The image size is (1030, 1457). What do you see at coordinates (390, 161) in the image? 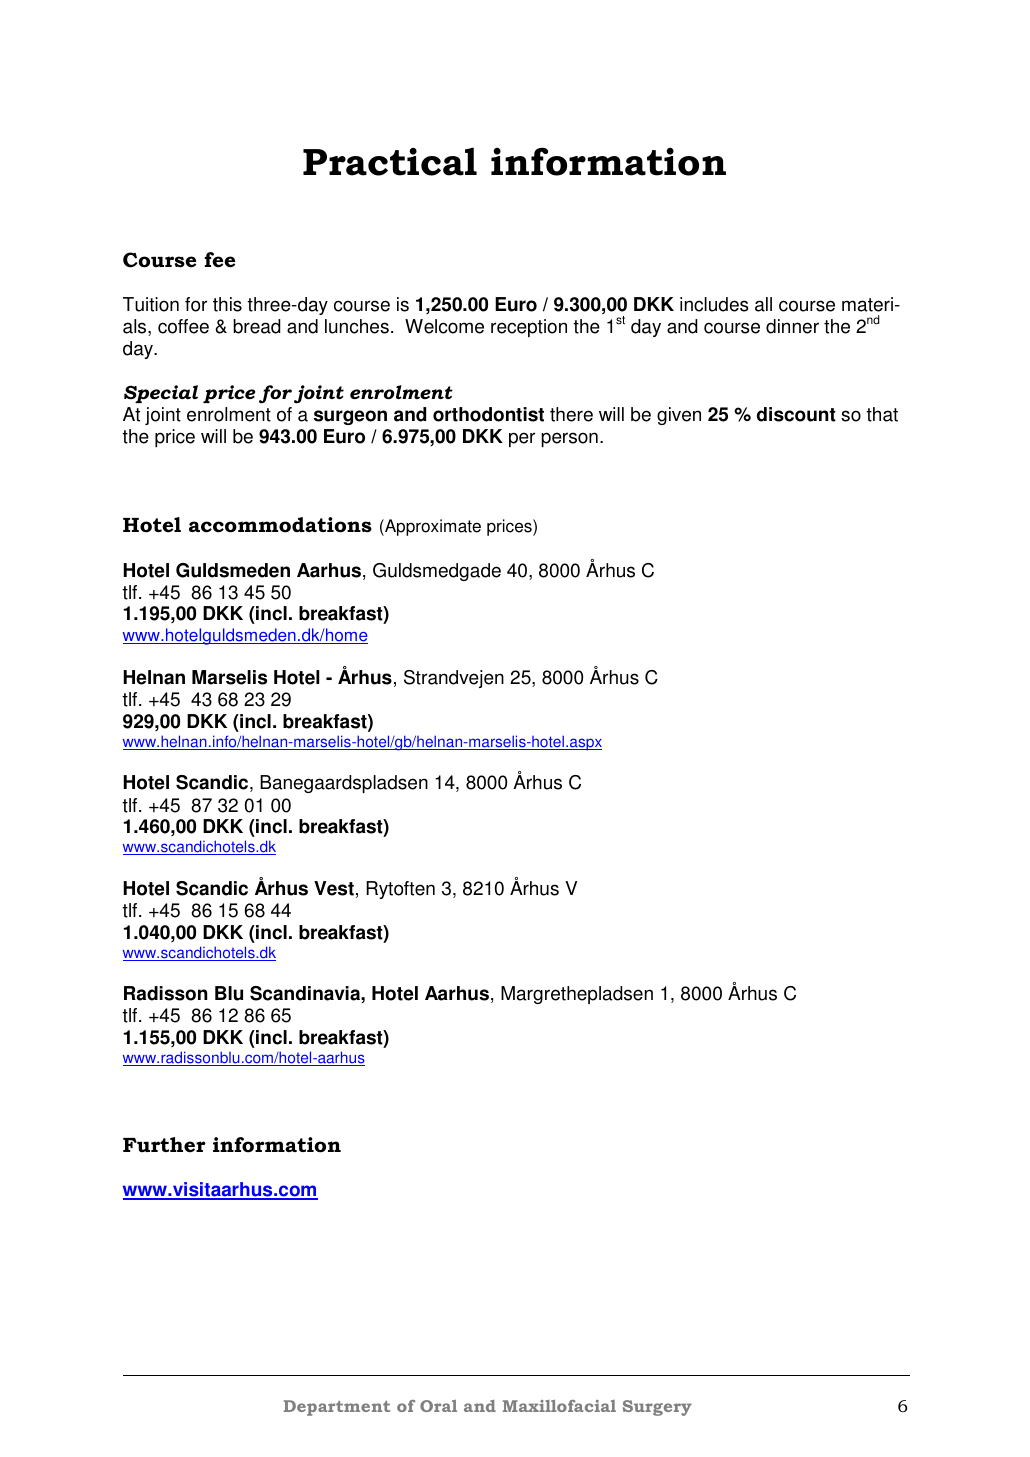
I see `Practical` at bounding box center [390, 161].
